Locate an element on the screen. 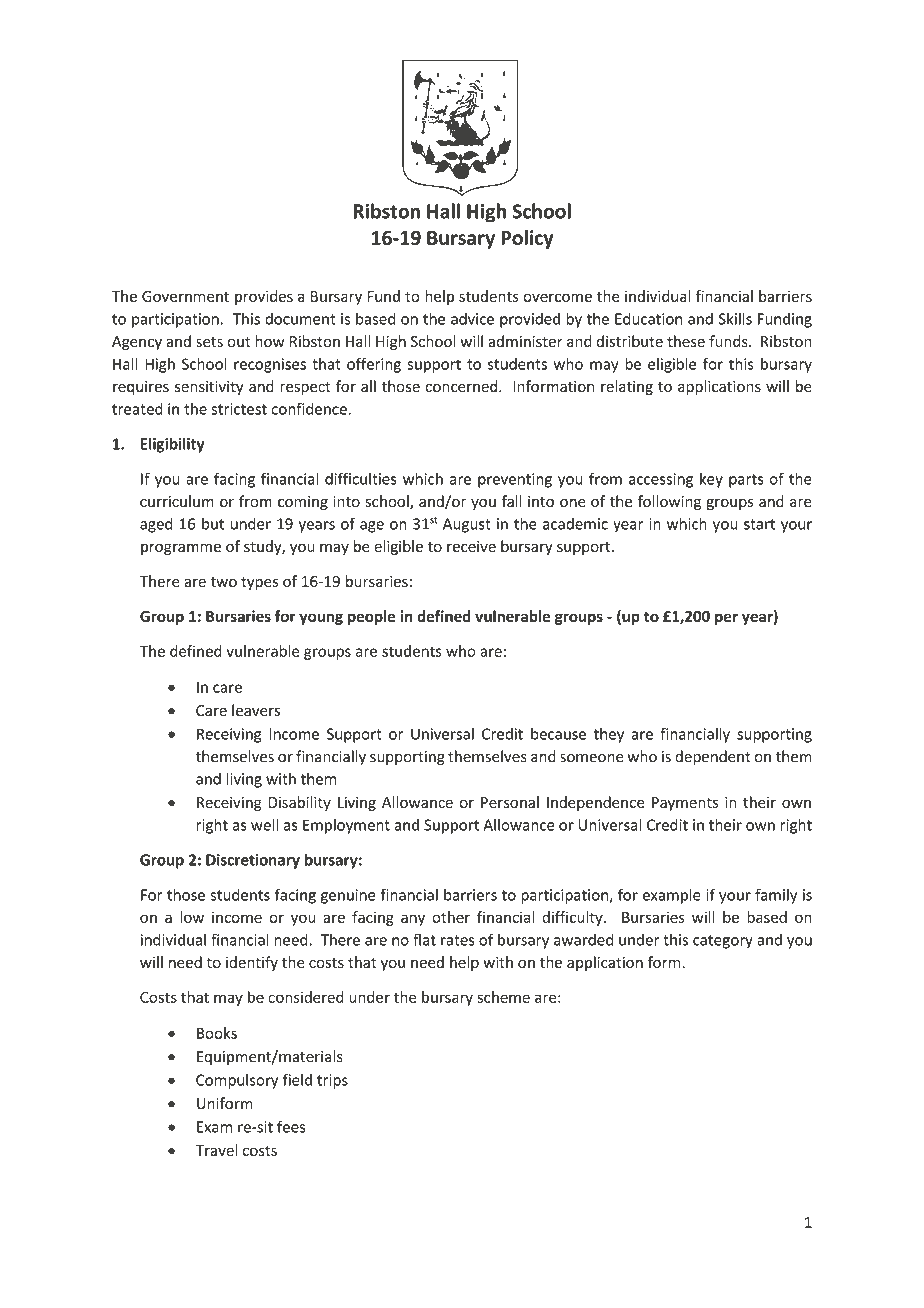 The width and height of the screenshot is (924, 1308). because is located at coordinates (558, 734).
